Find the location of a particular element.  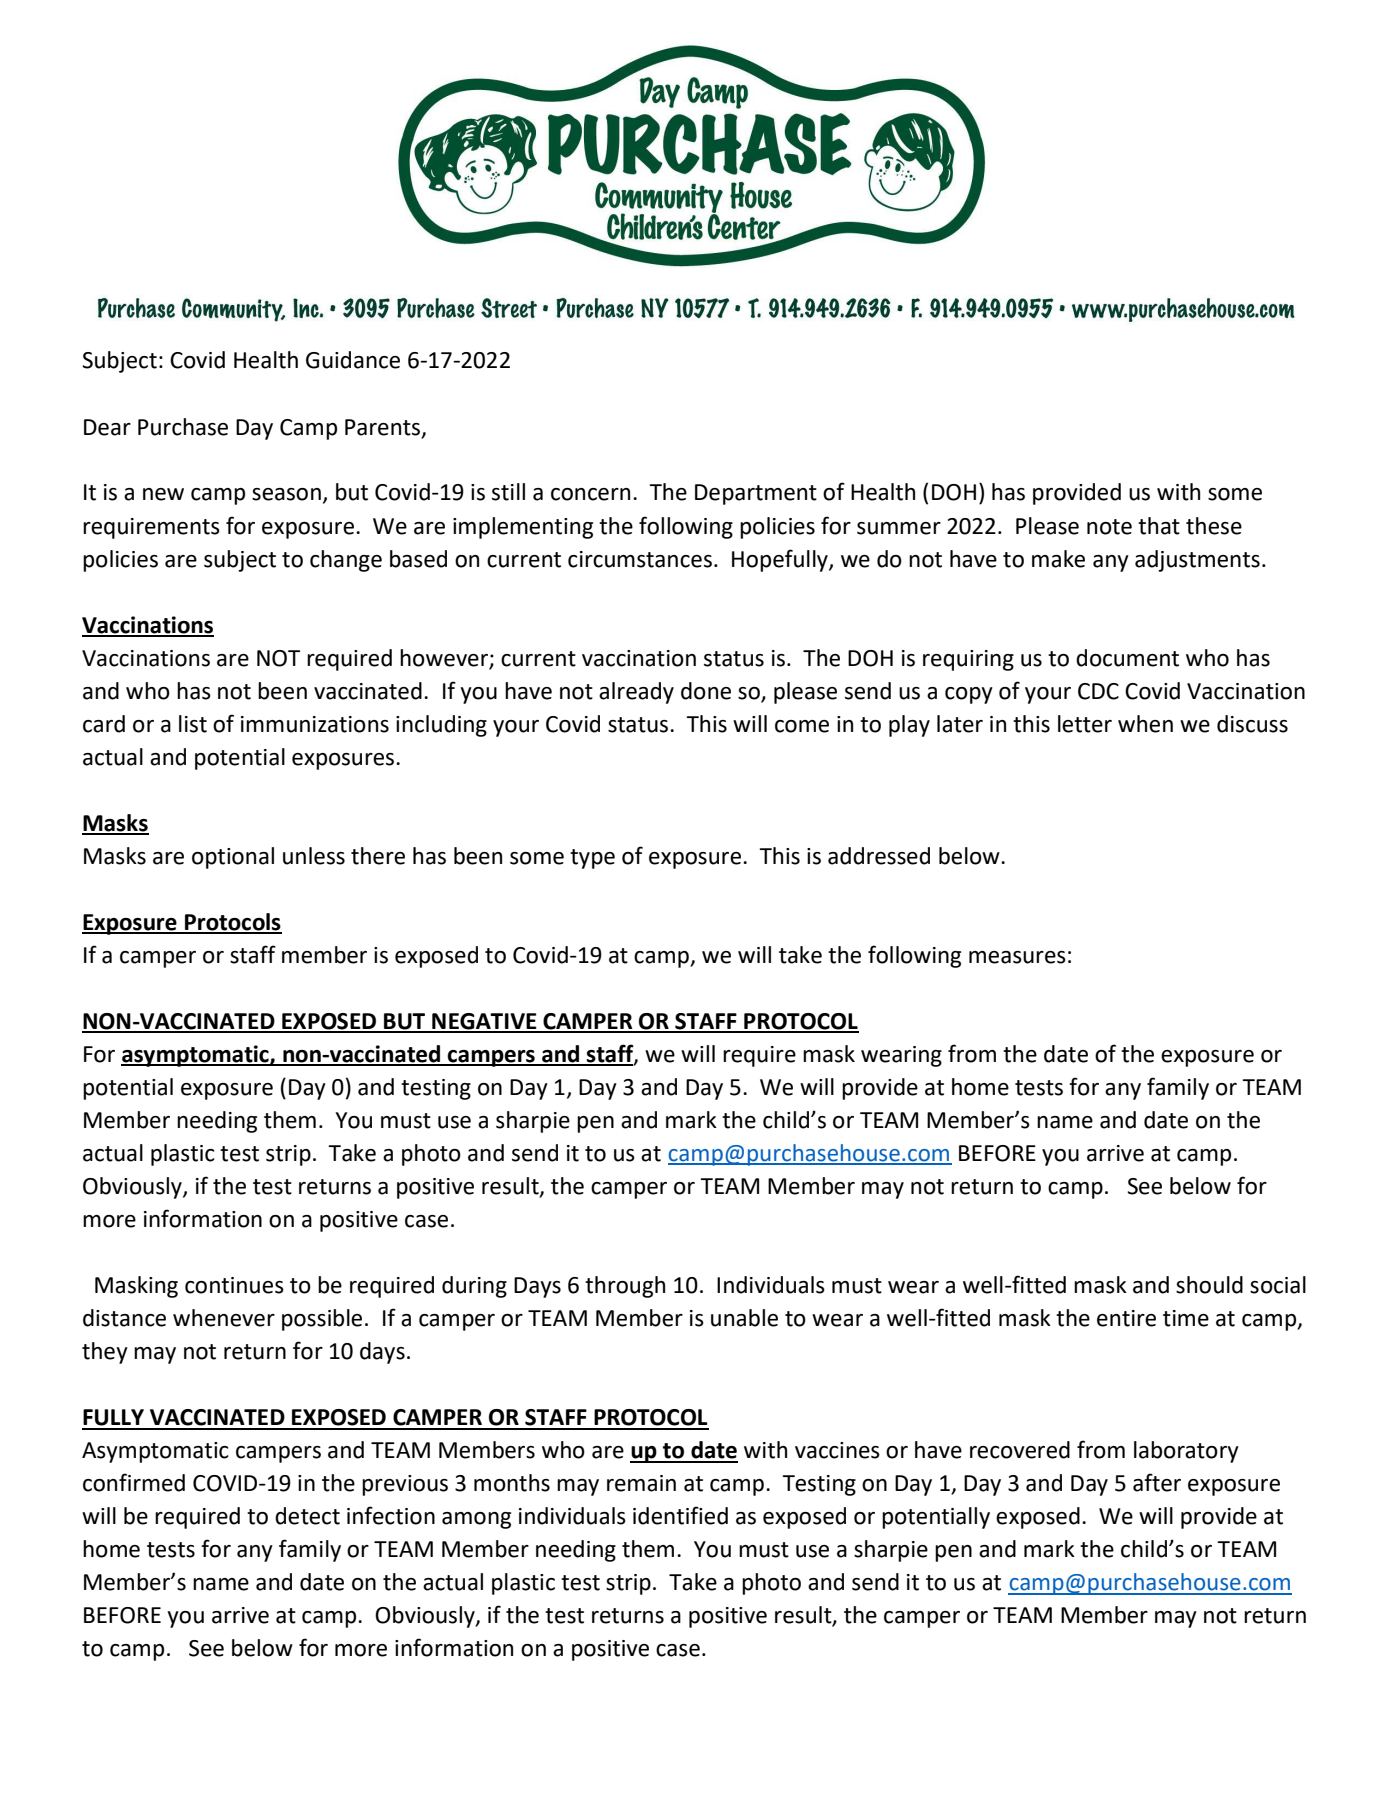

type is located at coordinates (592, 859).
